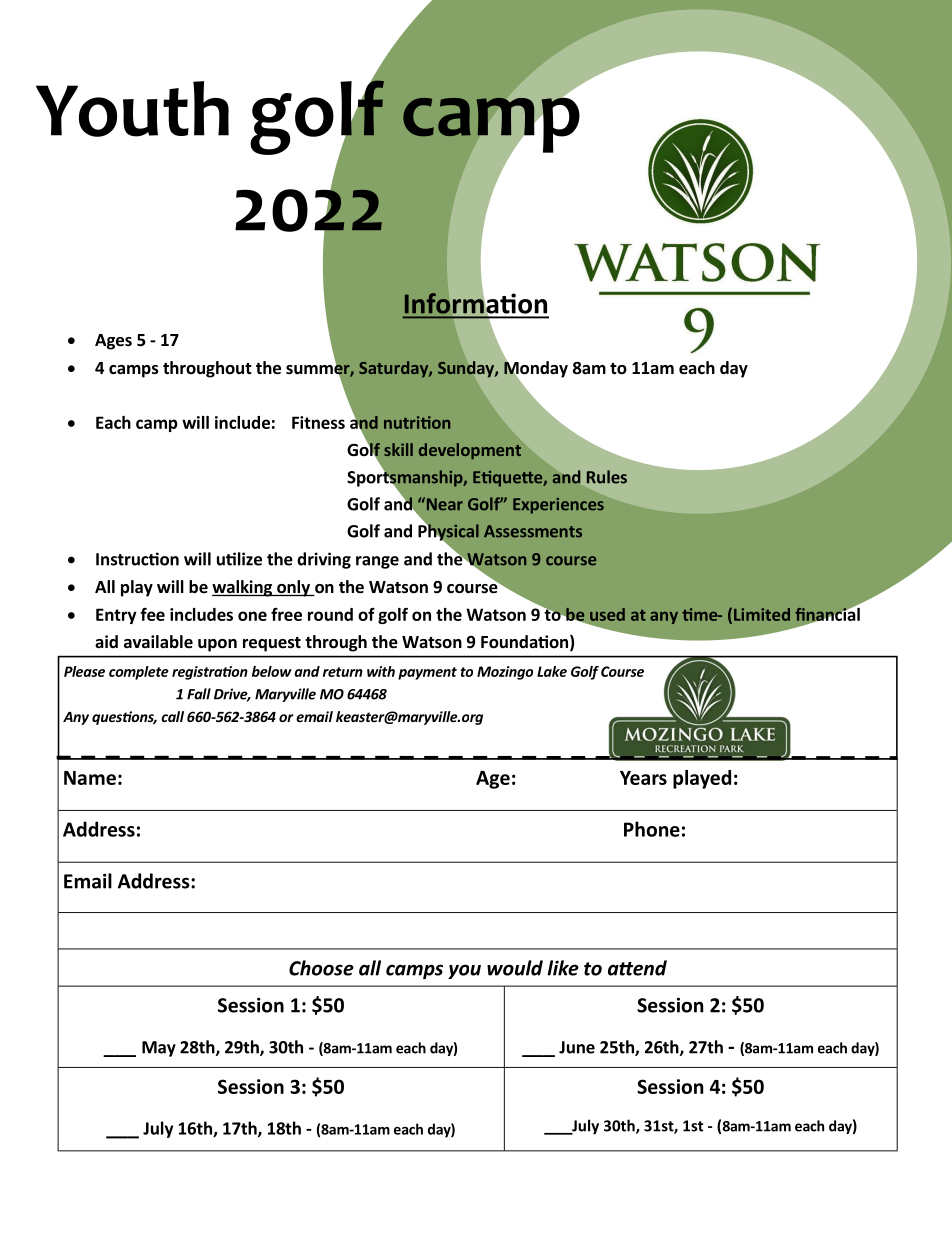 This screenshot has width=952, height=1233. I want to click on nutrition, so click(417, 422).
